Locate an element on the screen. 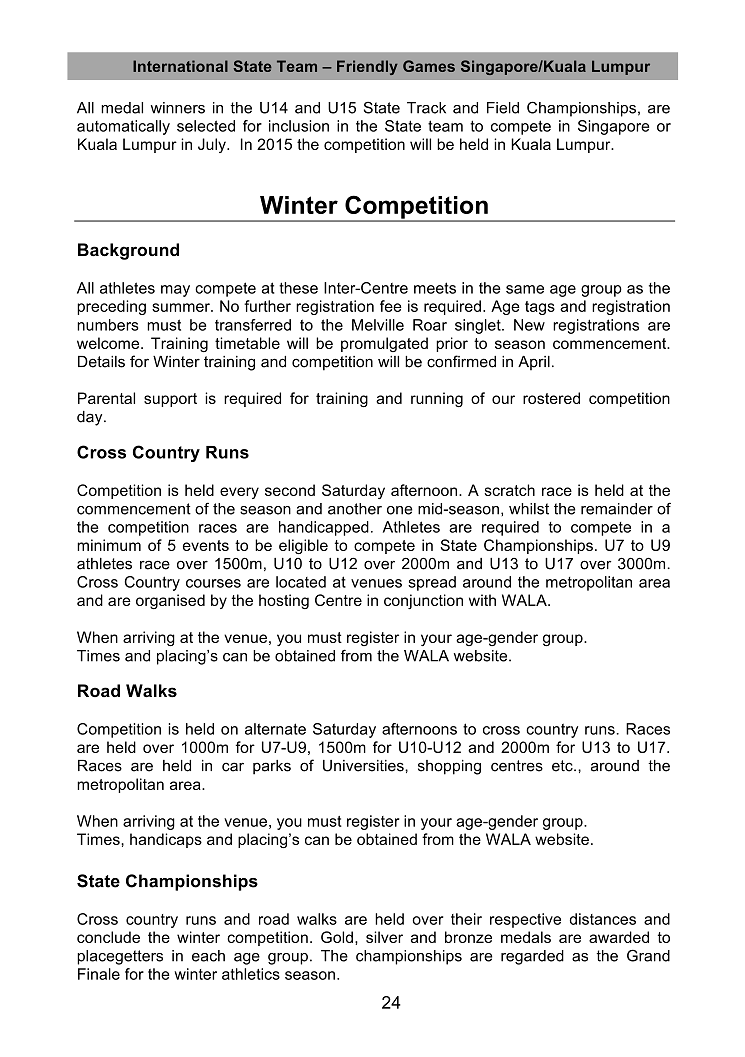  events is located at coordinates (206, 545).
